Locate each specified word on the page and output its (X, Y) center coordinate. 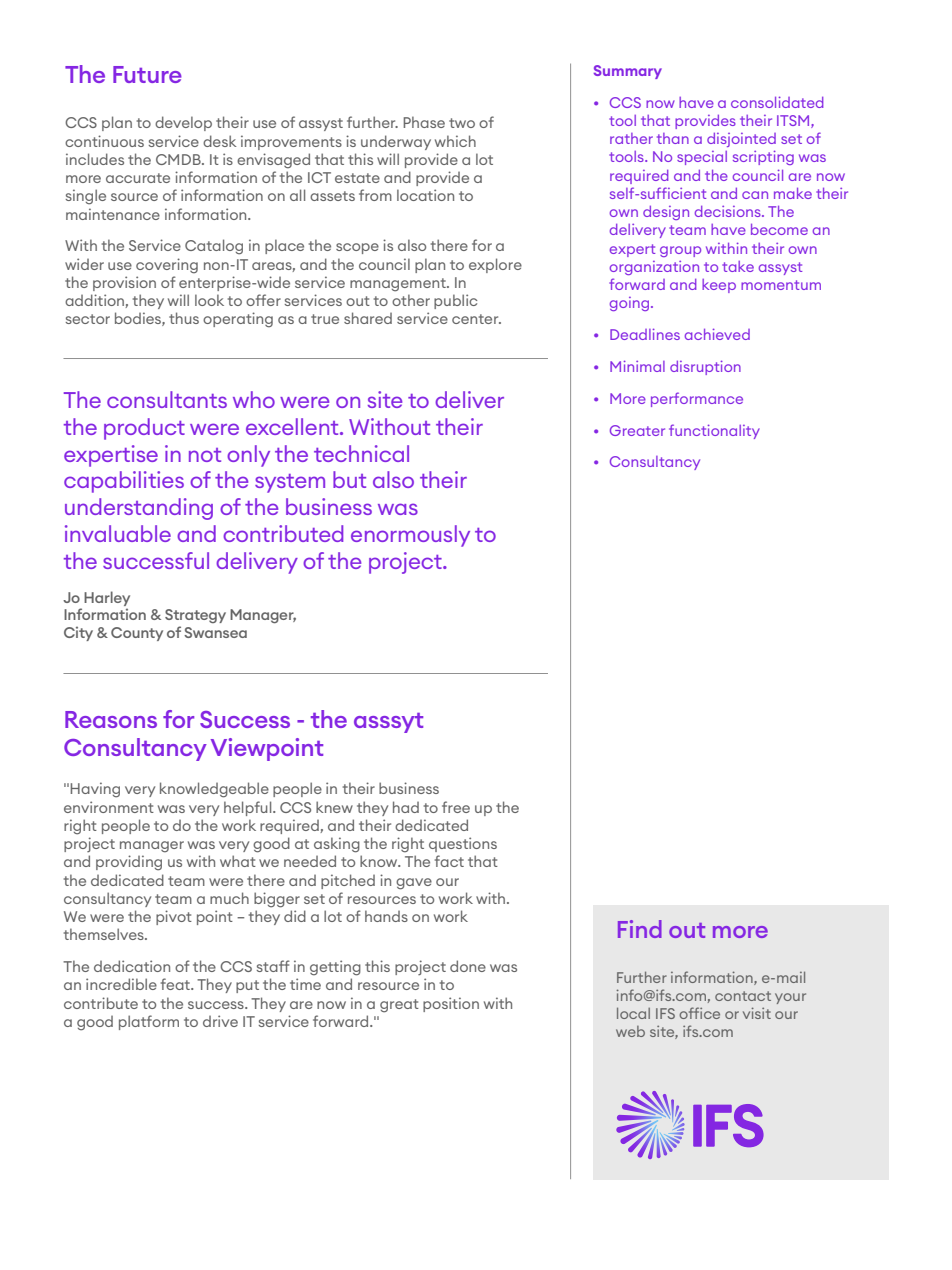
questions (463, 844)
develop (183, 123)
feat (176, 984)
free (456, 807)
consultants (167, 399)
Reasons (111, 719)
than (673, 138)
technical (361, 453)
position (451, 1004)
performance (697, 399)
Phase (424, 122)
